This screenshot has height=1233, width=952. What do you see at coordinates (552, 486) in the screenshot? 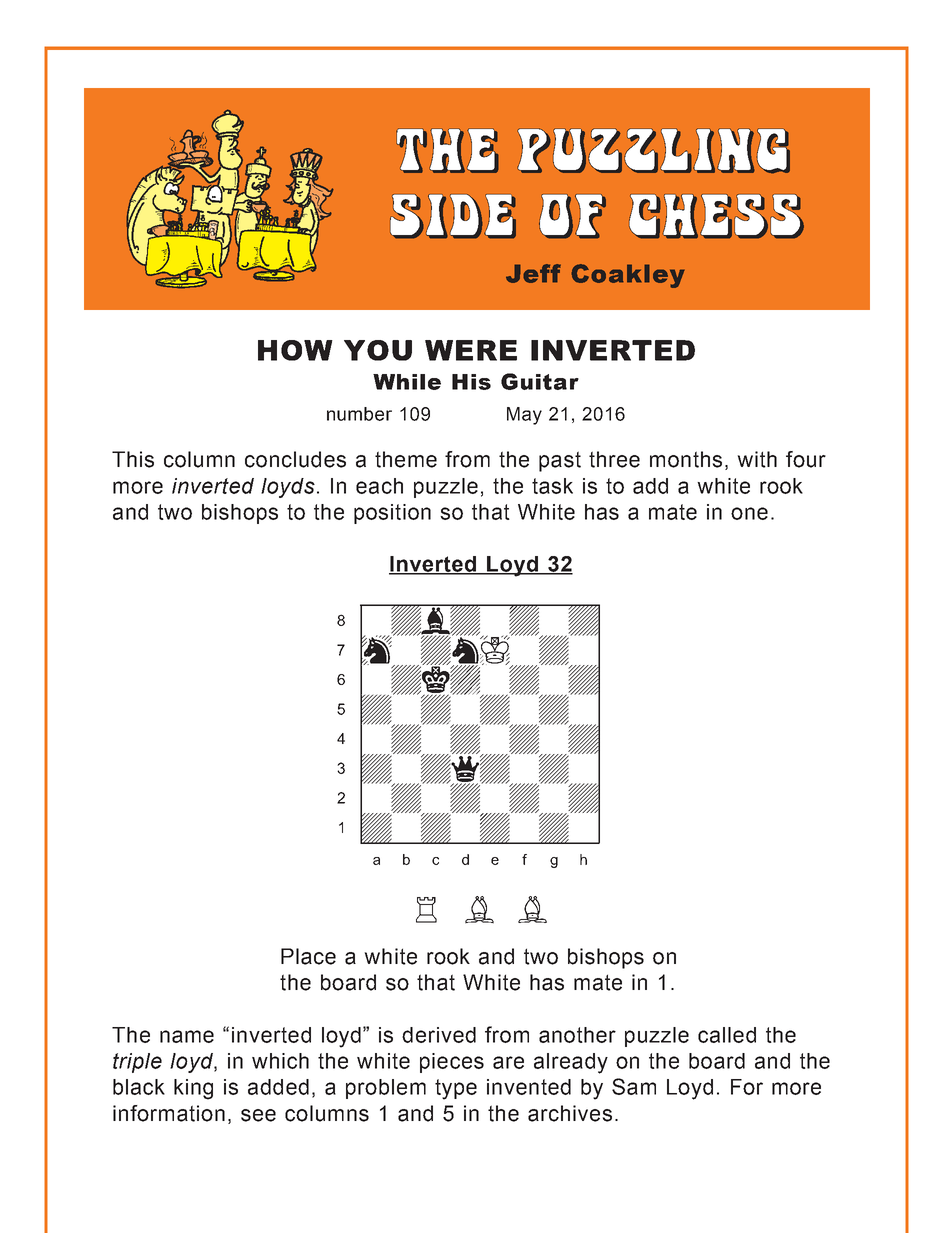
I see `task` at bounding box center [552, 486].
